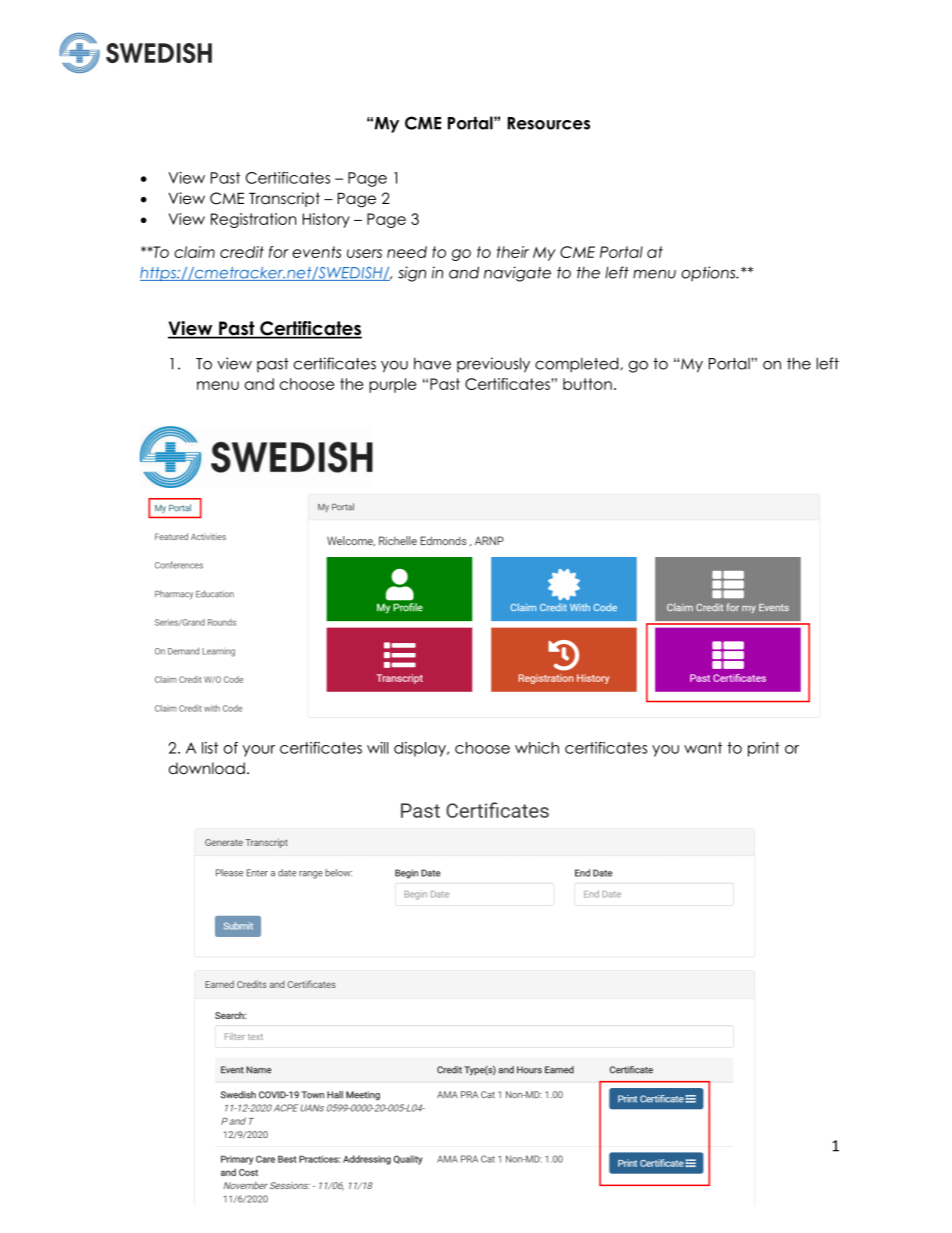  Describe the element at coordinates (258, 751) in the image. I see `your` at that location.
